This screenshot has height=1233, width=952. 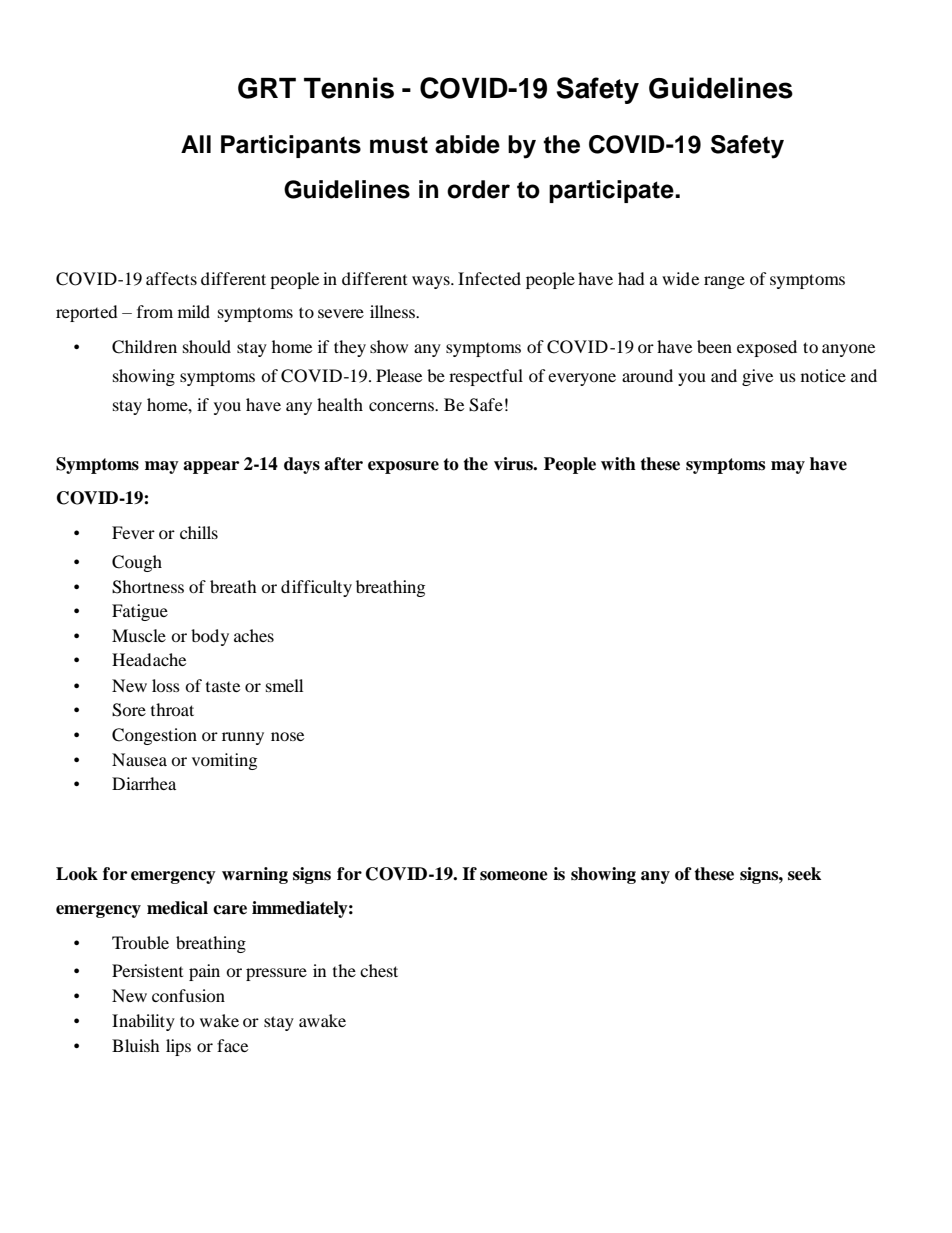 I want to click on with, so click(x=618, y=463).
